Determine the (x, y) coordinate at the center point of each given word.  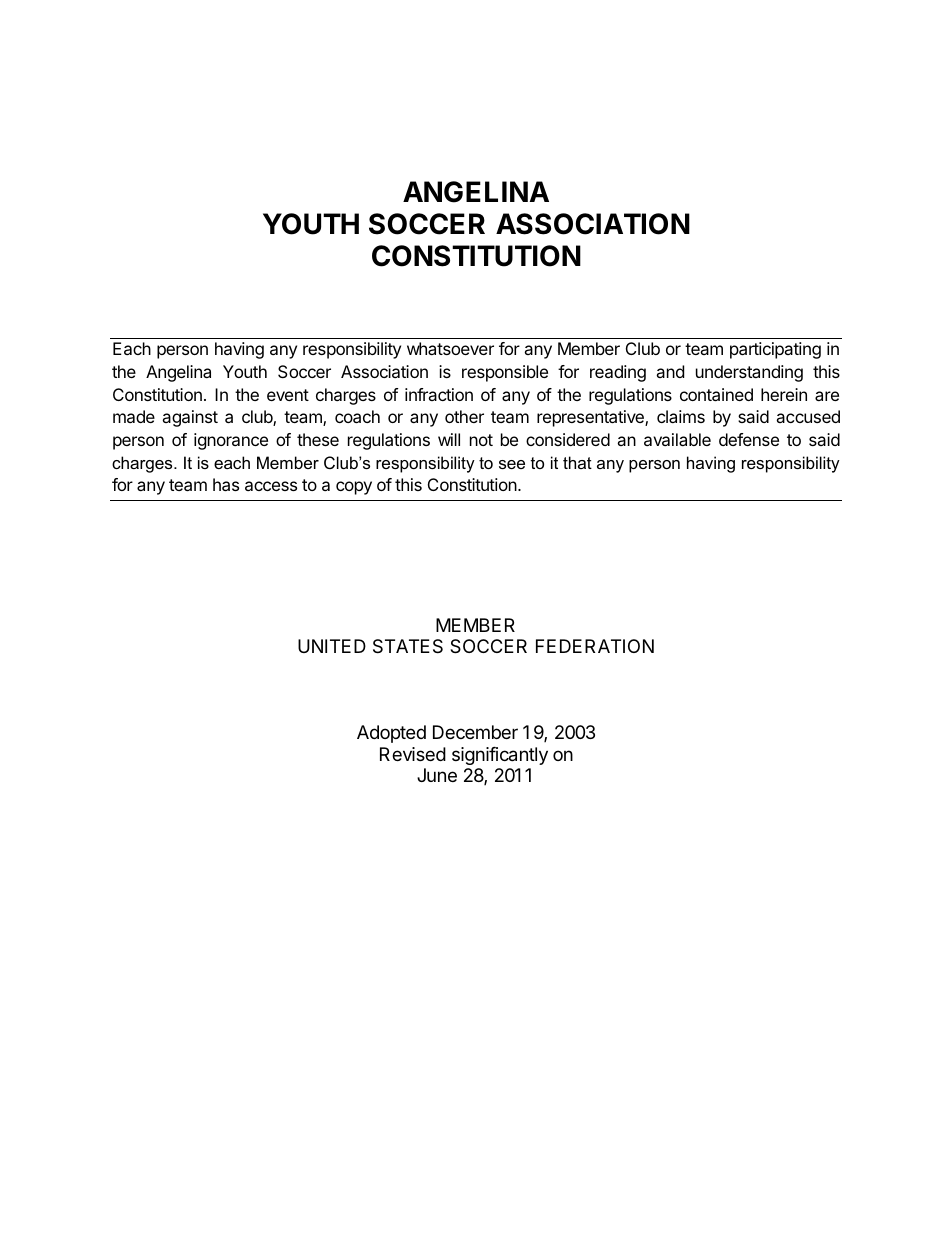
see (512, 464)
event (288, 395)
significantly (500, 756)
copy (354, 488)
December (475, 732)
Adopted (391, 734)
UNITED (332, 646)
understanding (749, 373)
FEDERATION (595, 646)
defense (749, 439)
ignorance (231, 441)
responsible (505, 373)
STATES (408, 646)
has (226, 484)
